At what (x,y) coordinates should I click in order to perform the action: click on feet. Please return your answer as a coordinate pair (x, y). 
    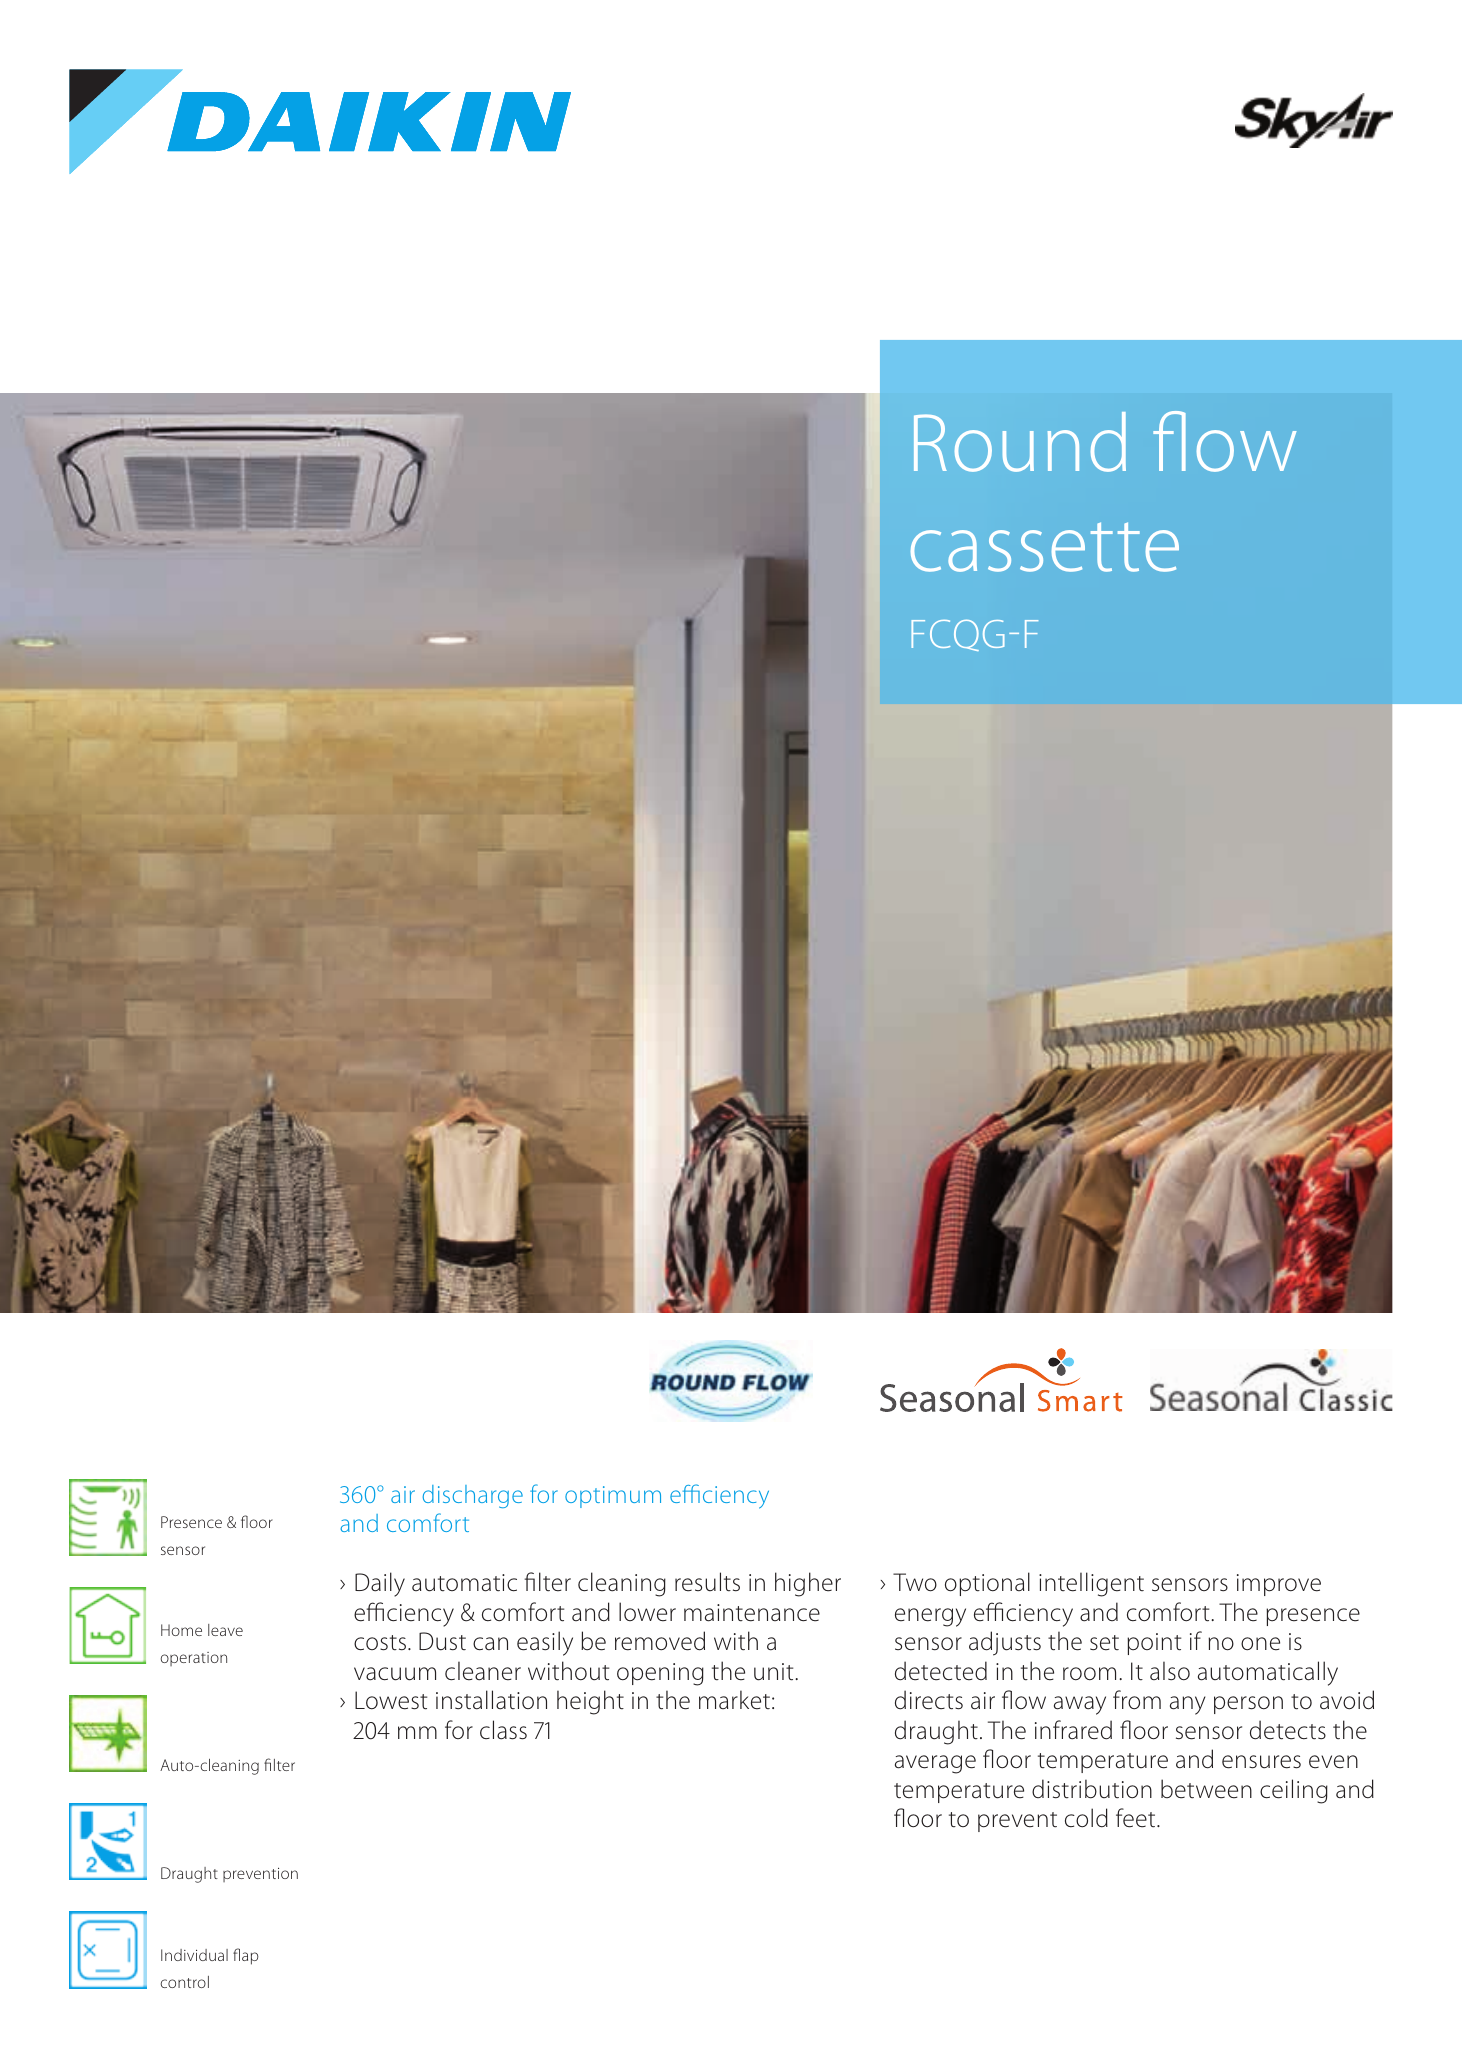
    Looking at the image, I should click on (1137, 1818).
